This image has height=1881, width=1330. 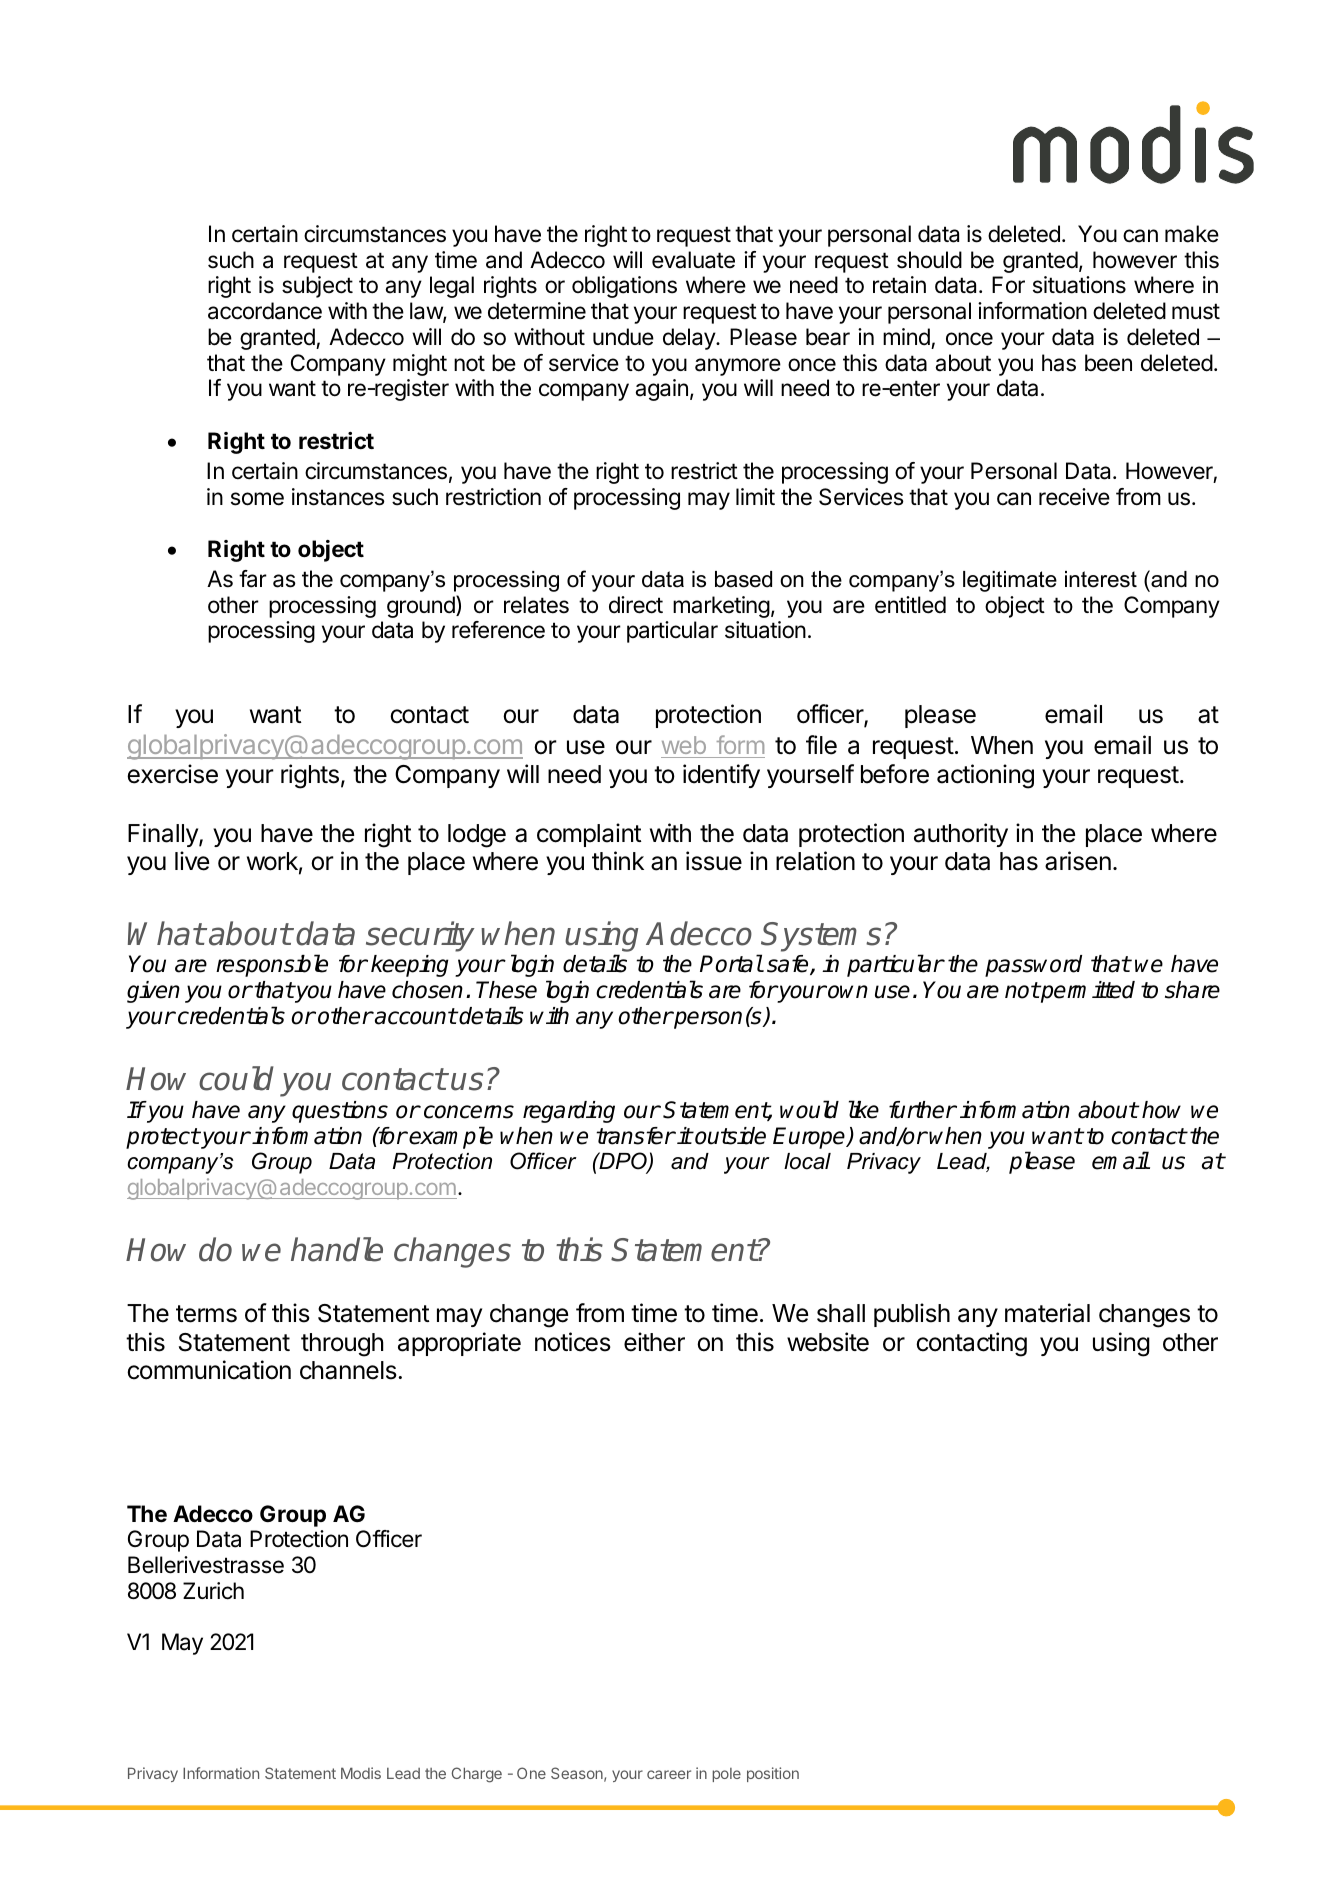 I want to click on career, so click(x=669, y=1774).
